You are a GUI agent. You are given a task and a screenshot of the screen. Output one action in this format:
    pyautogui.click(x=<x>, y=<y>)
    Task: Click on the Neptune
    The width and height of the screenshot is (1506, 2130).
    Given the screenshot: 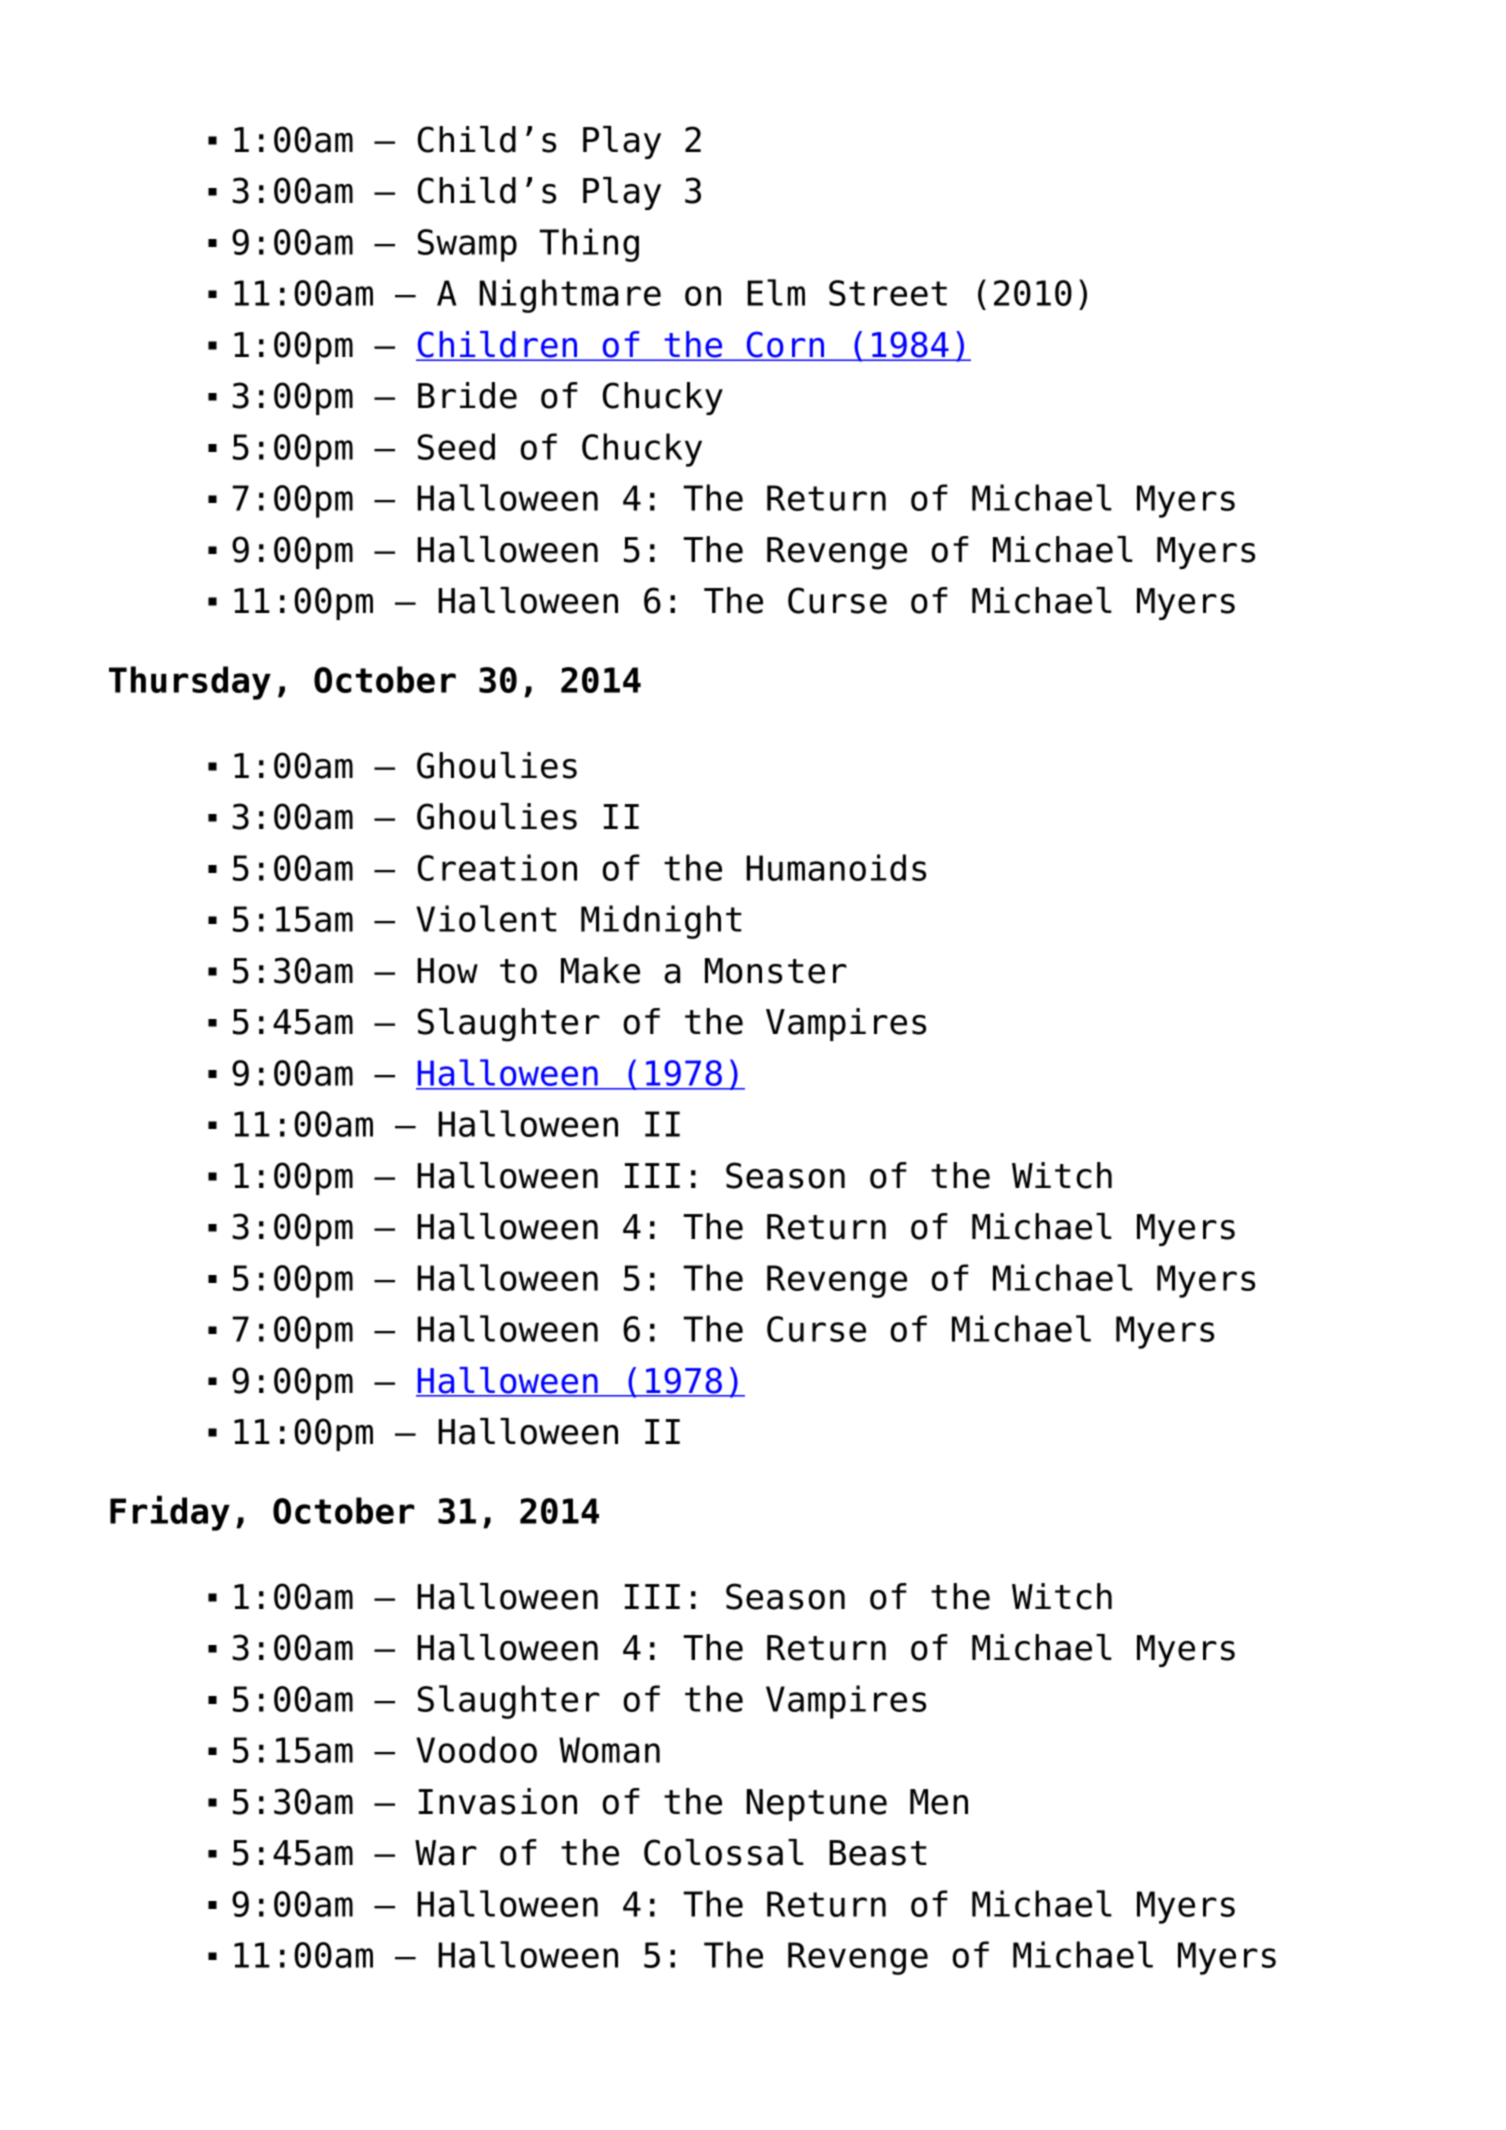 What is the action you would take?
    pyautogui.click(x=817, y=1805)
